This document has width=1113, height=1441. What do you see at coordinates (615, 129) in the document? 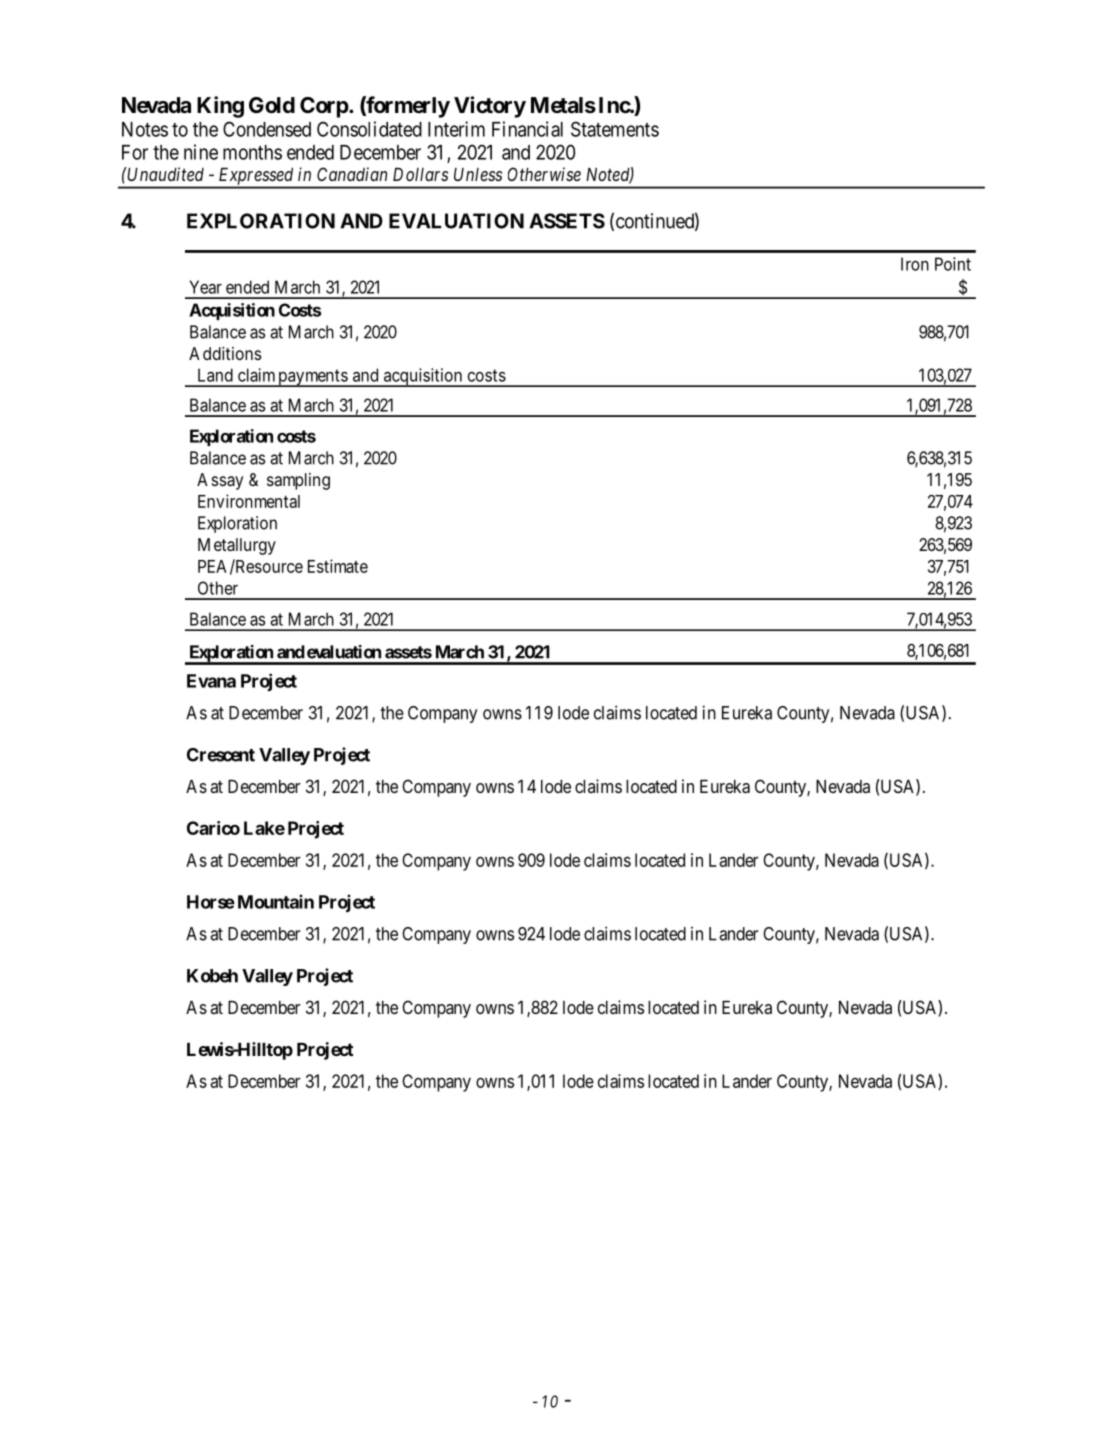
I see `Statements` at bounding box center [615, 129].
